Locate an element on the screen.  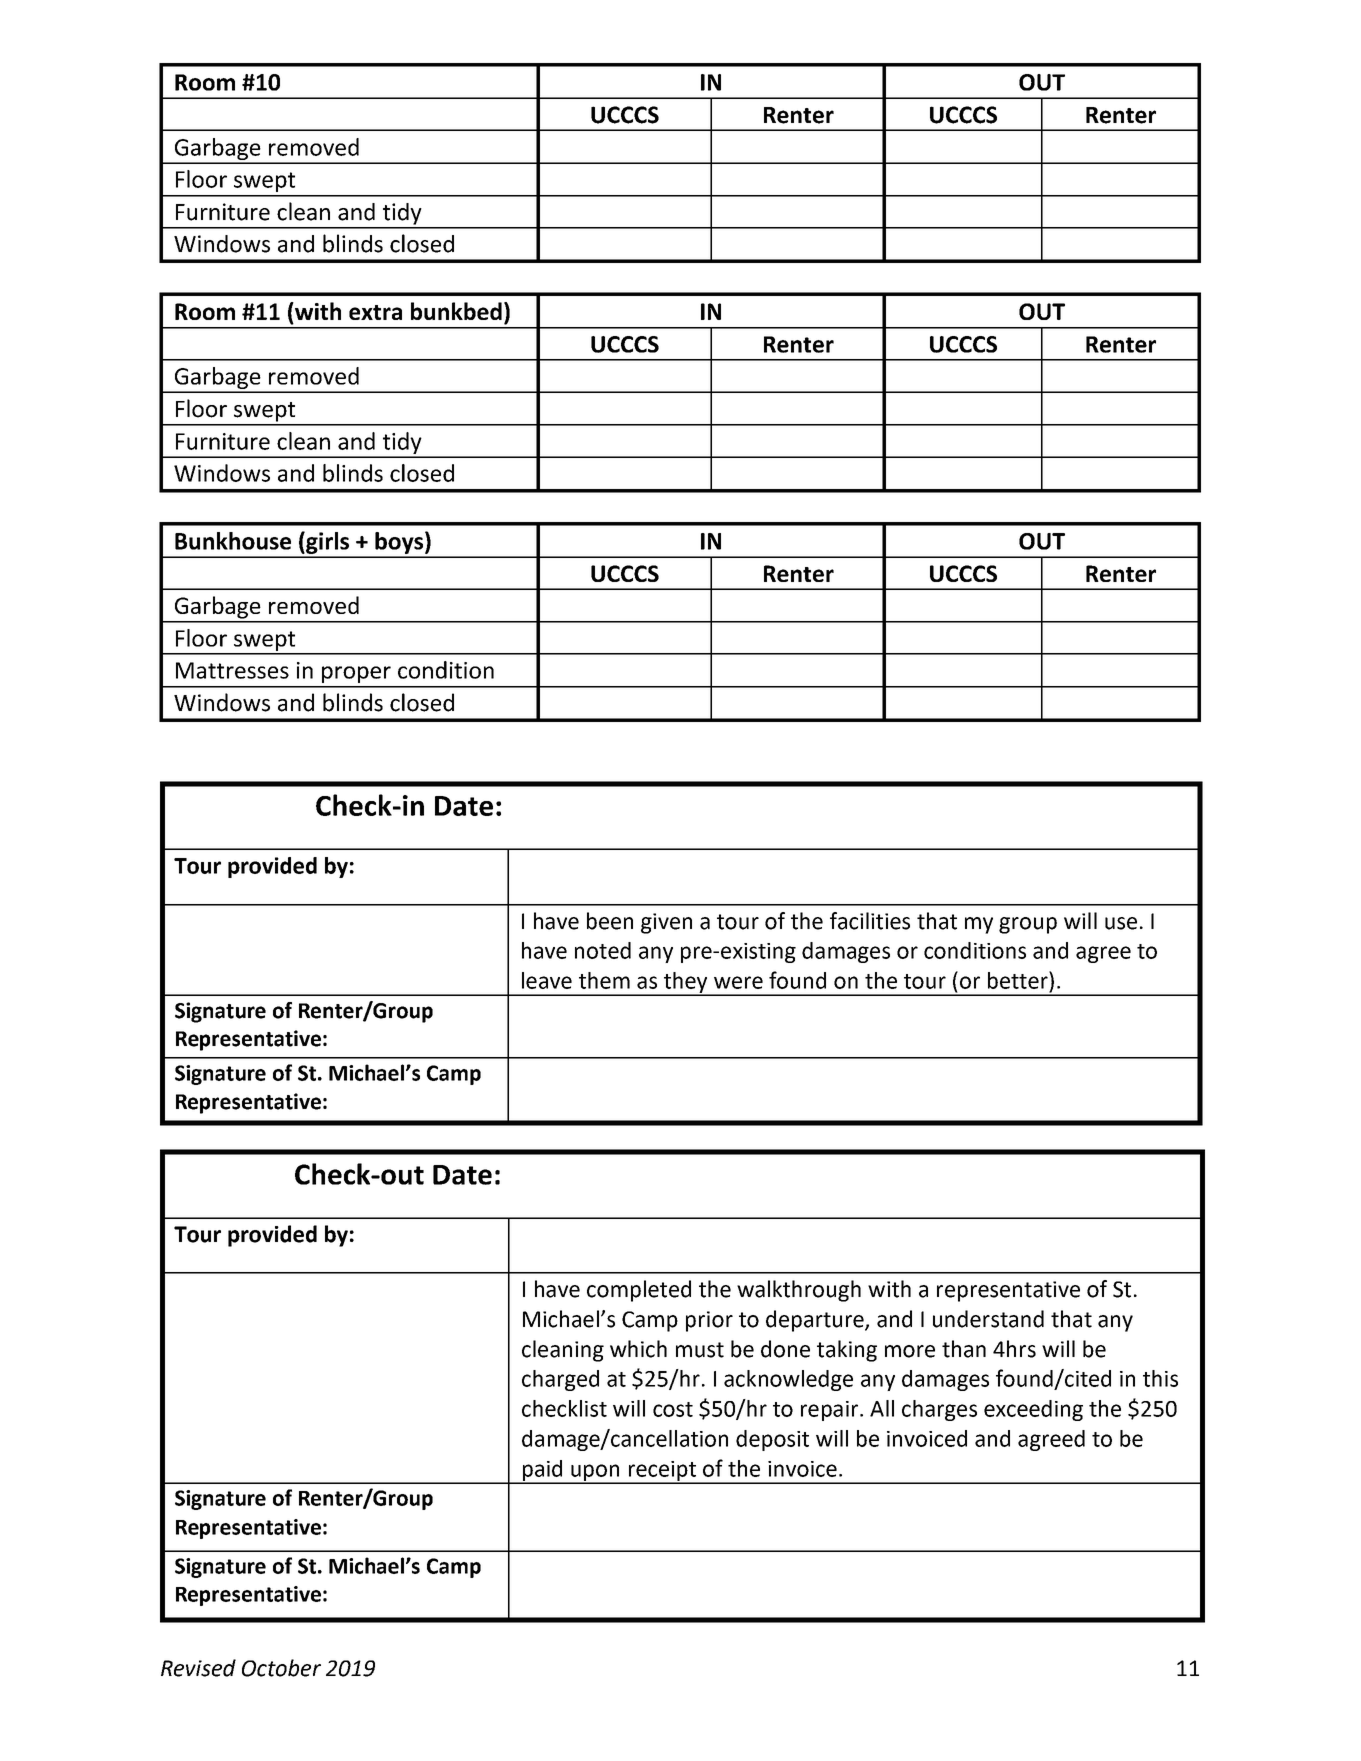
receipt is located at coordinates (662, 1472).
